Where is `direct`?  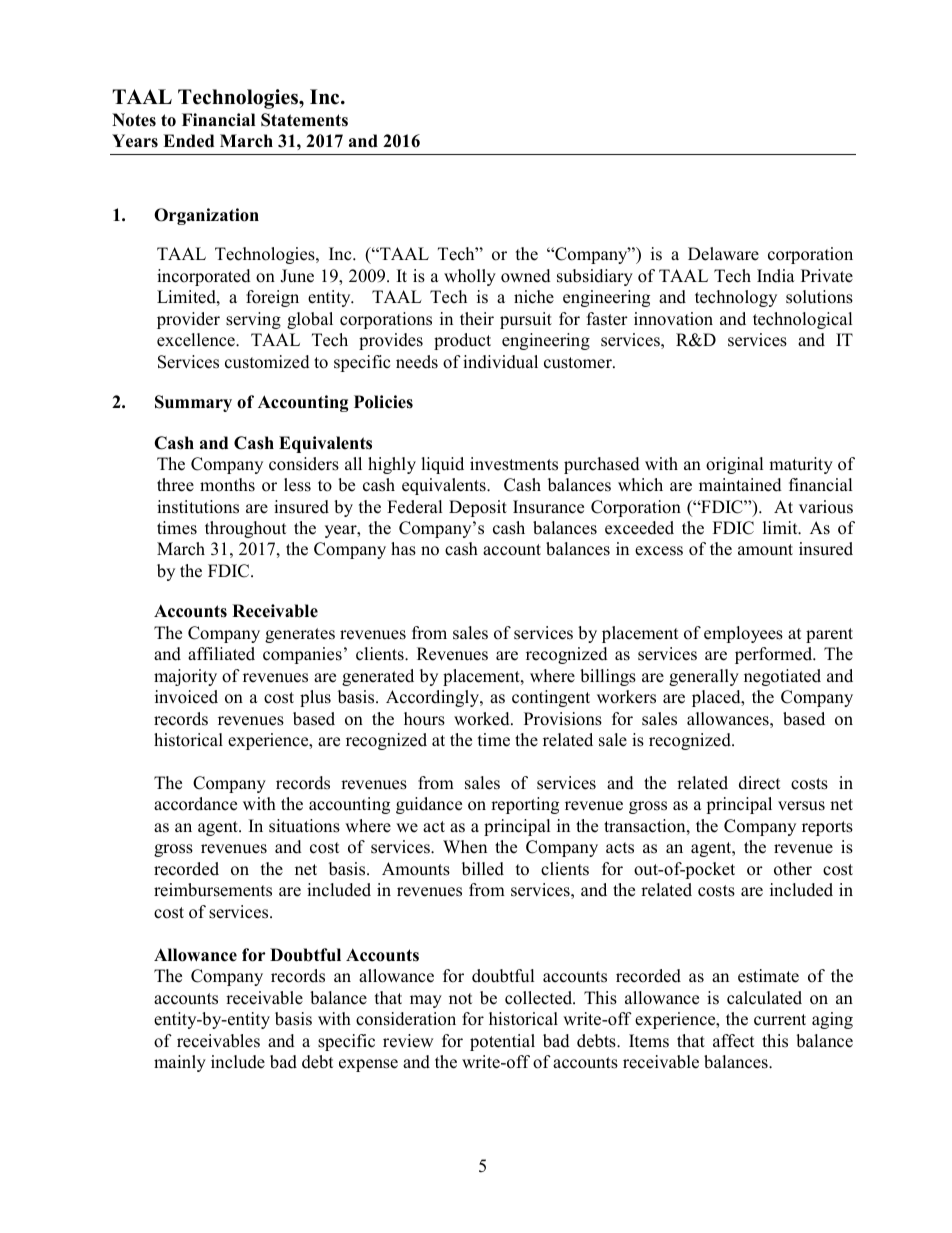 direct is located at coordinates (759, 783).
